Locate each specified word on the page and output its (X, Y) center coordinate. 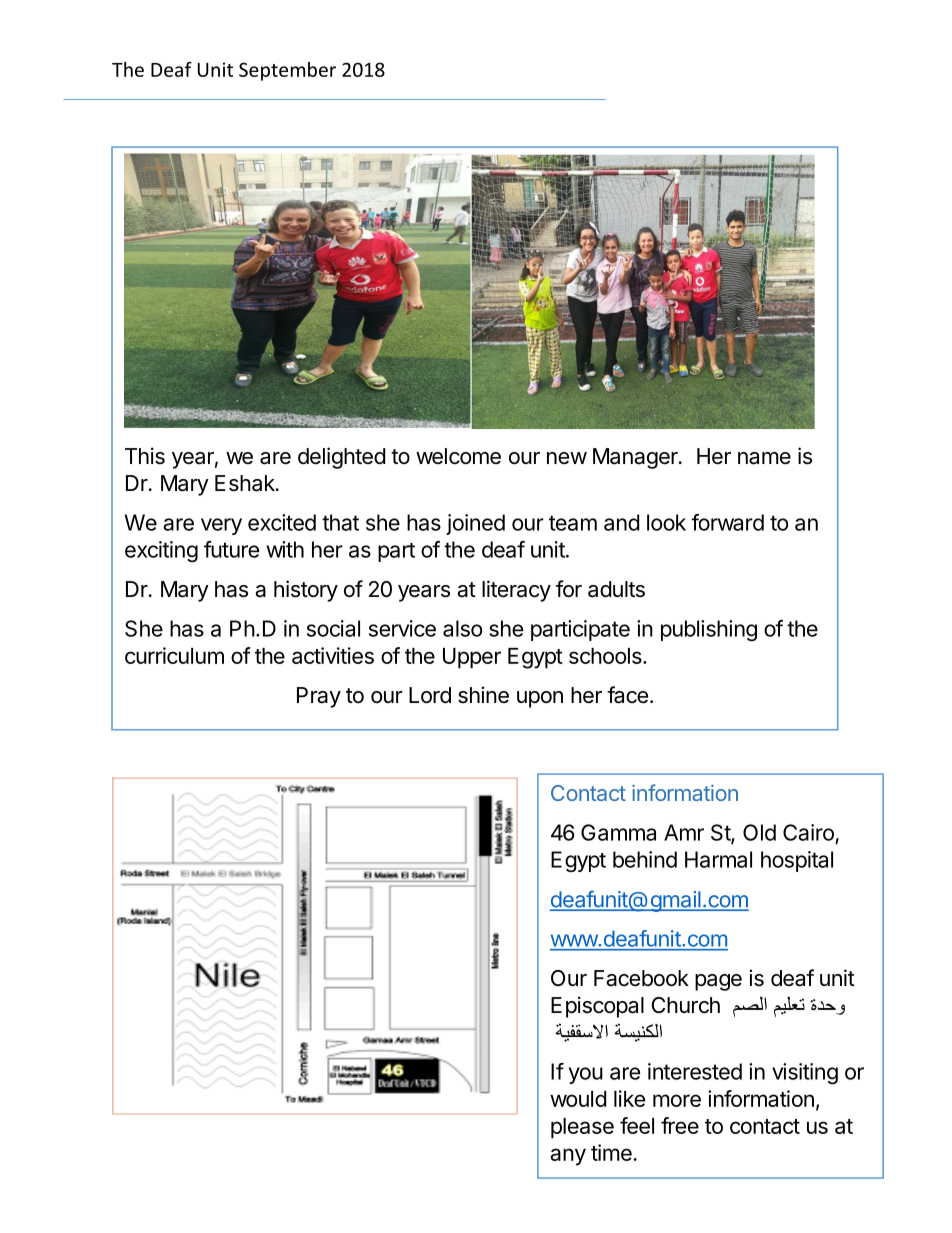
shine (483, 695)
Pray (319, 697)
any (568, 1157)
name (764, 458)
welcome (458, 456)
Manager (636, 458)
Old (759, 832)
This (145, 456)
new (567, 458)
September (287, 71)
